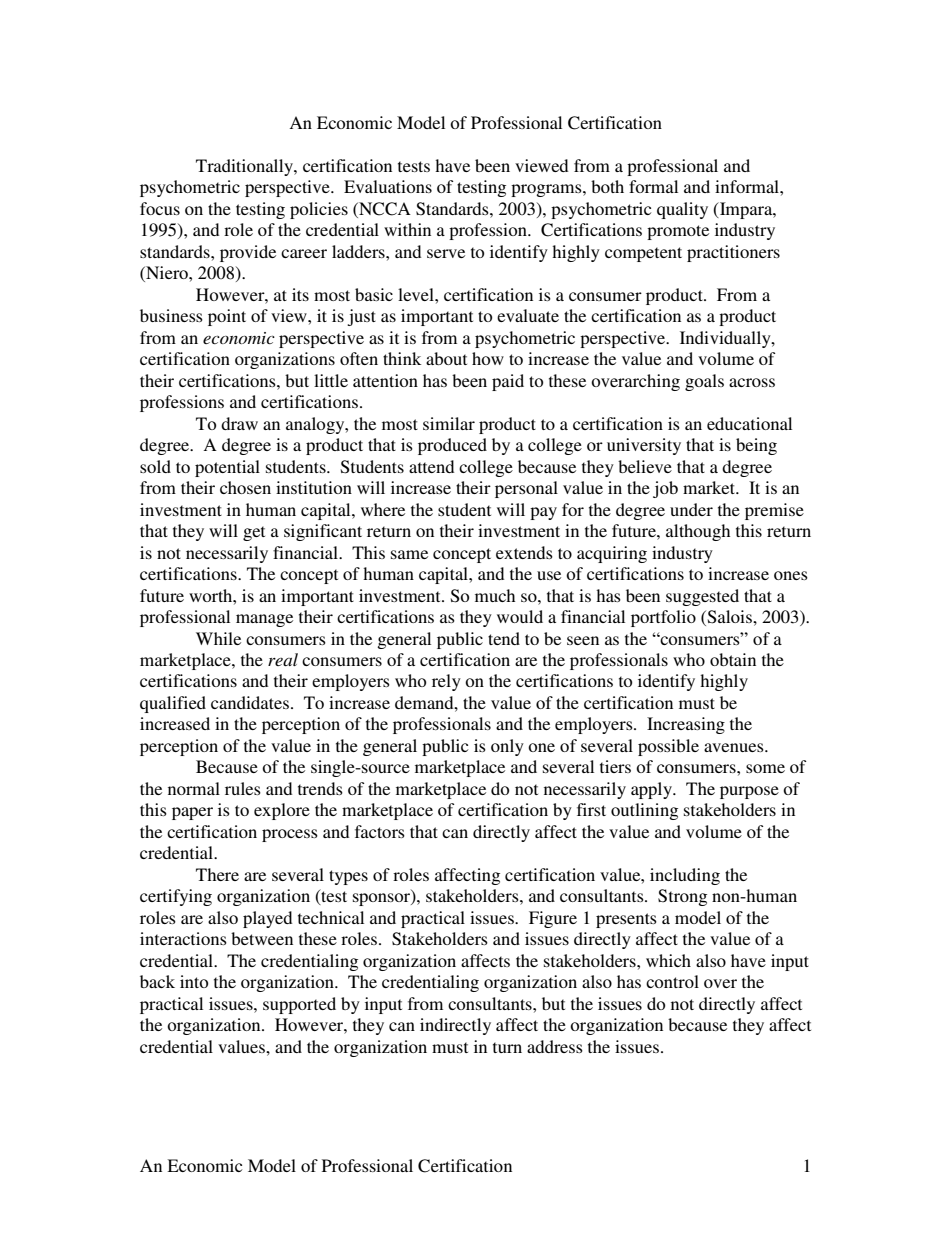  What do you see at coordinates (672, 981) in the screenshot?
I see `control` at bounding box center [672, 981].
